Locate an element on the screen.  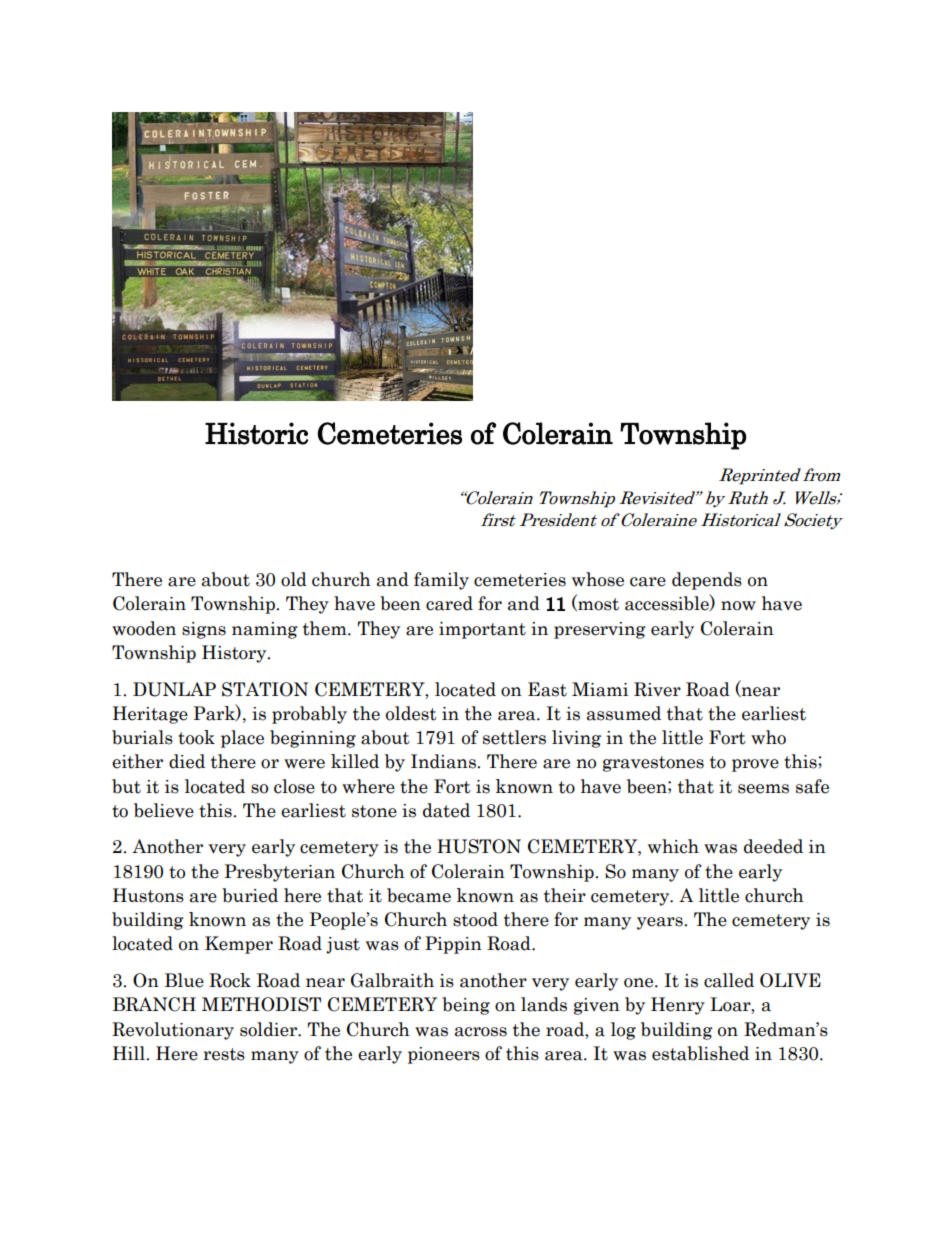
signs is located at coordinates (204, 630).
